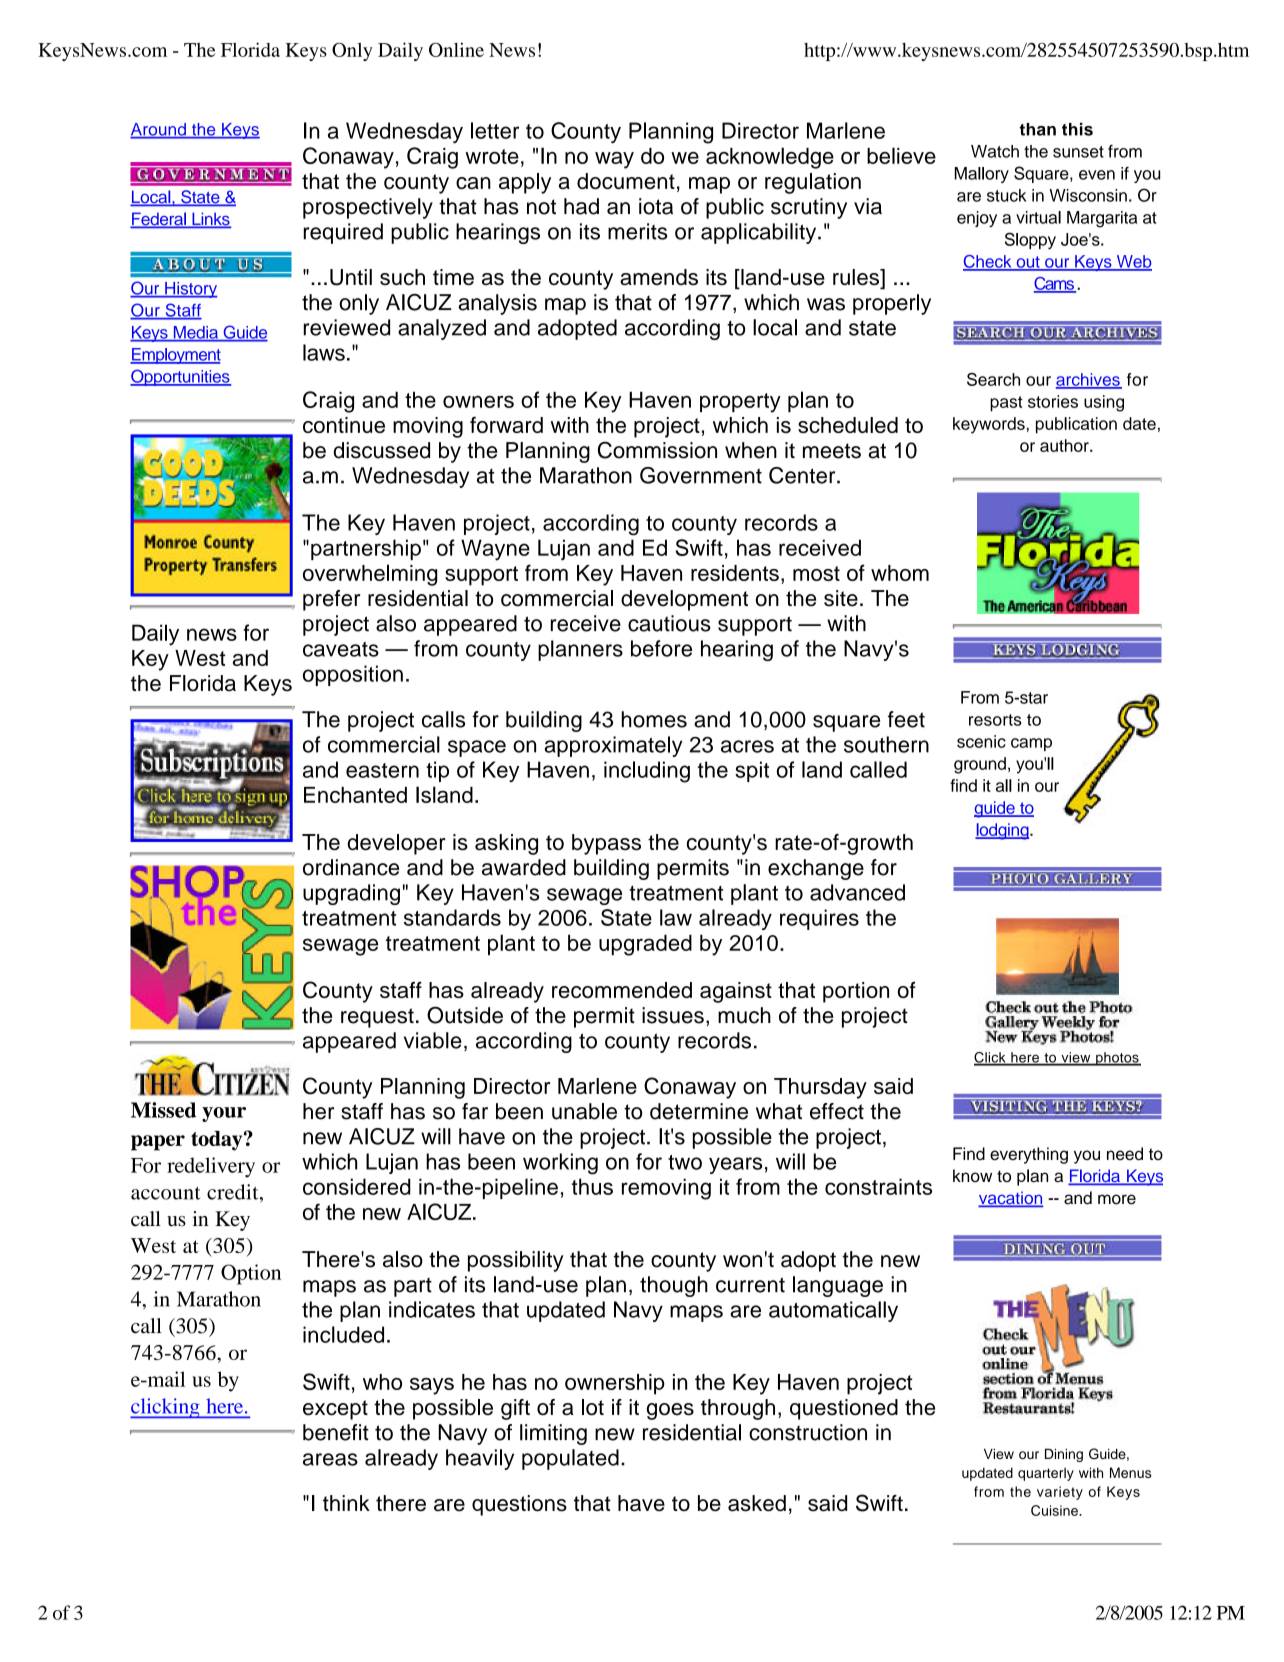 This document has height=1662, width=1284. Describe the element at coordinates (684, 600) in the document. I see `development` at that location.
